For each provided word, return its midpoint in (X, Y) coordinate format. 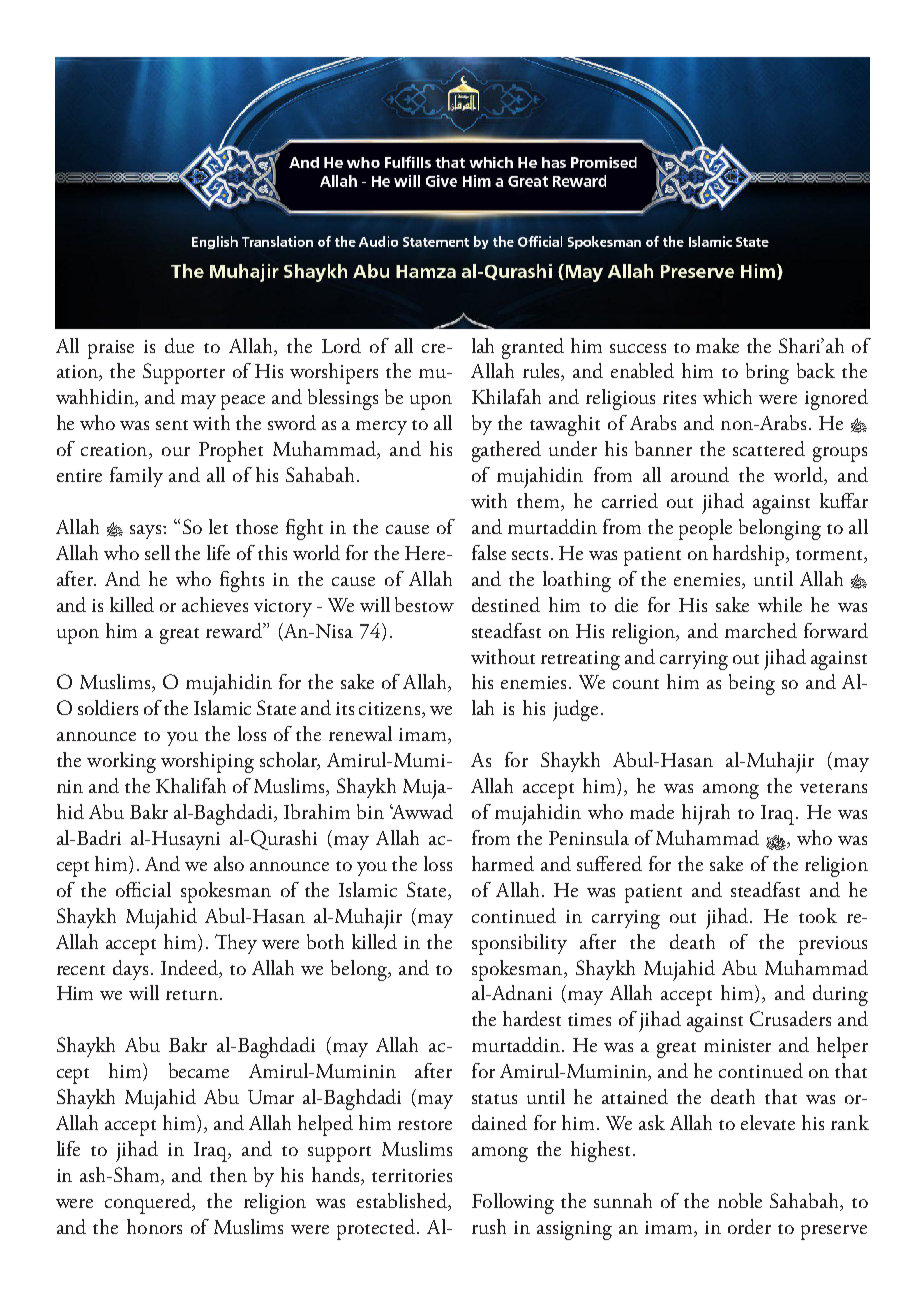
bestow (424, 604)
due (179, 345)
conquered (149, 1203)
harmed (503, 863)
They (236, 944)
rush (489, 1226)
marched (761, 630)
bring (767, 373)
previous (833, 945)
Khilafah (506, 396)
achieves (215, 604)
